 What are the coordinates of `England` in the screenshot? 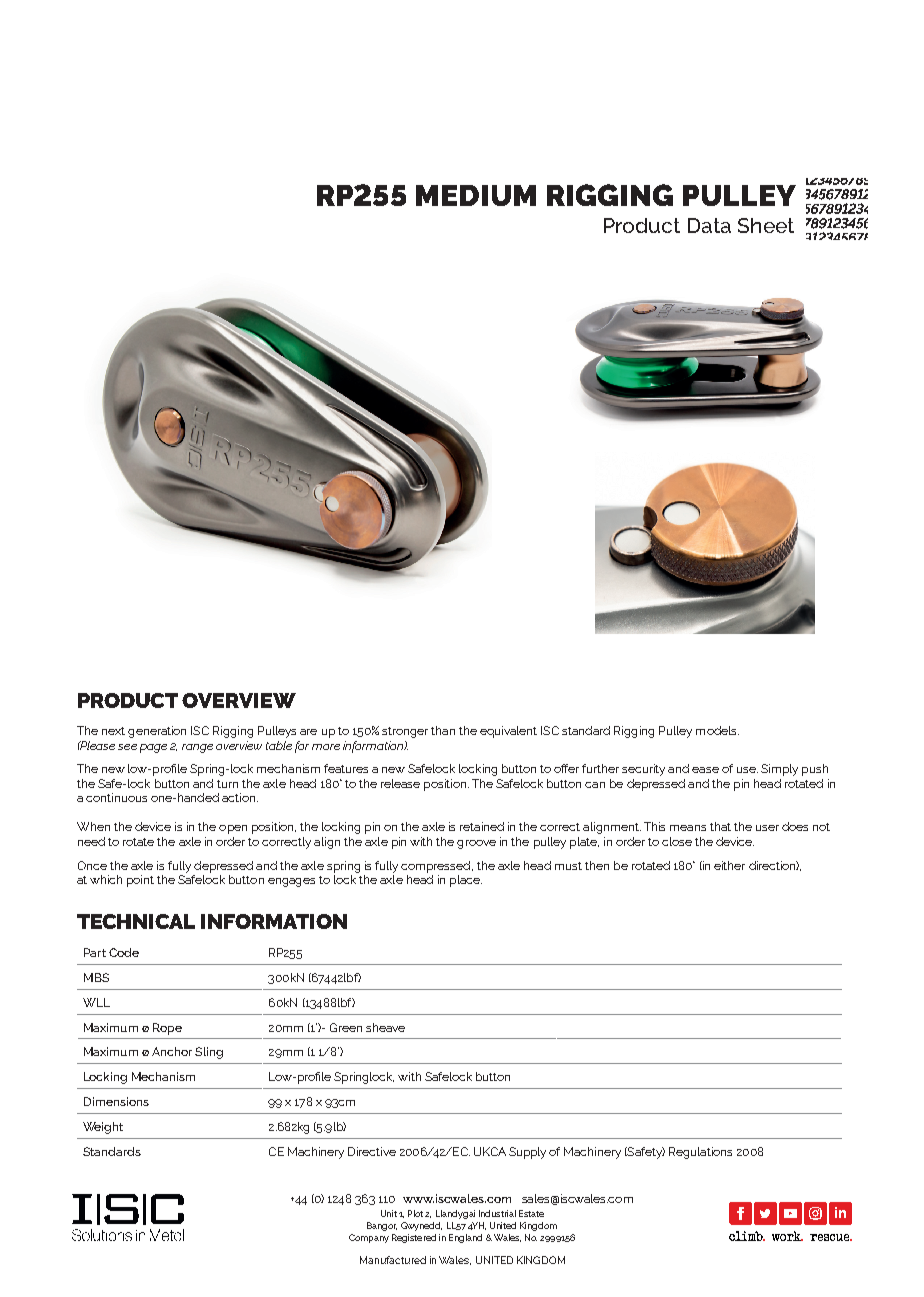 It's located at (465, 1238).
